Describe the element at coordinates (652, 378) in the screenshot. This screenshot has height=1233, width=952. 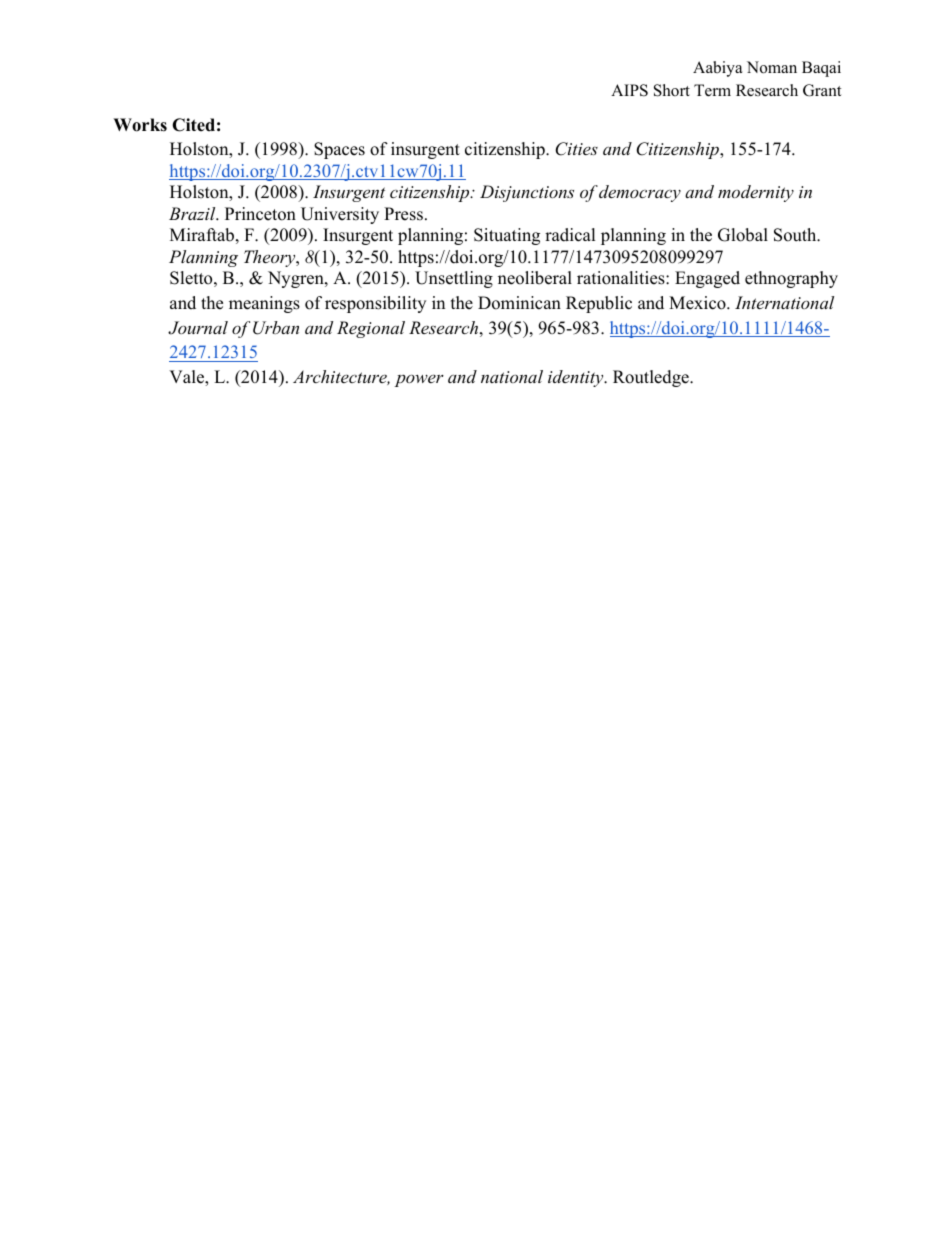
I see `Routledge` at that location.
